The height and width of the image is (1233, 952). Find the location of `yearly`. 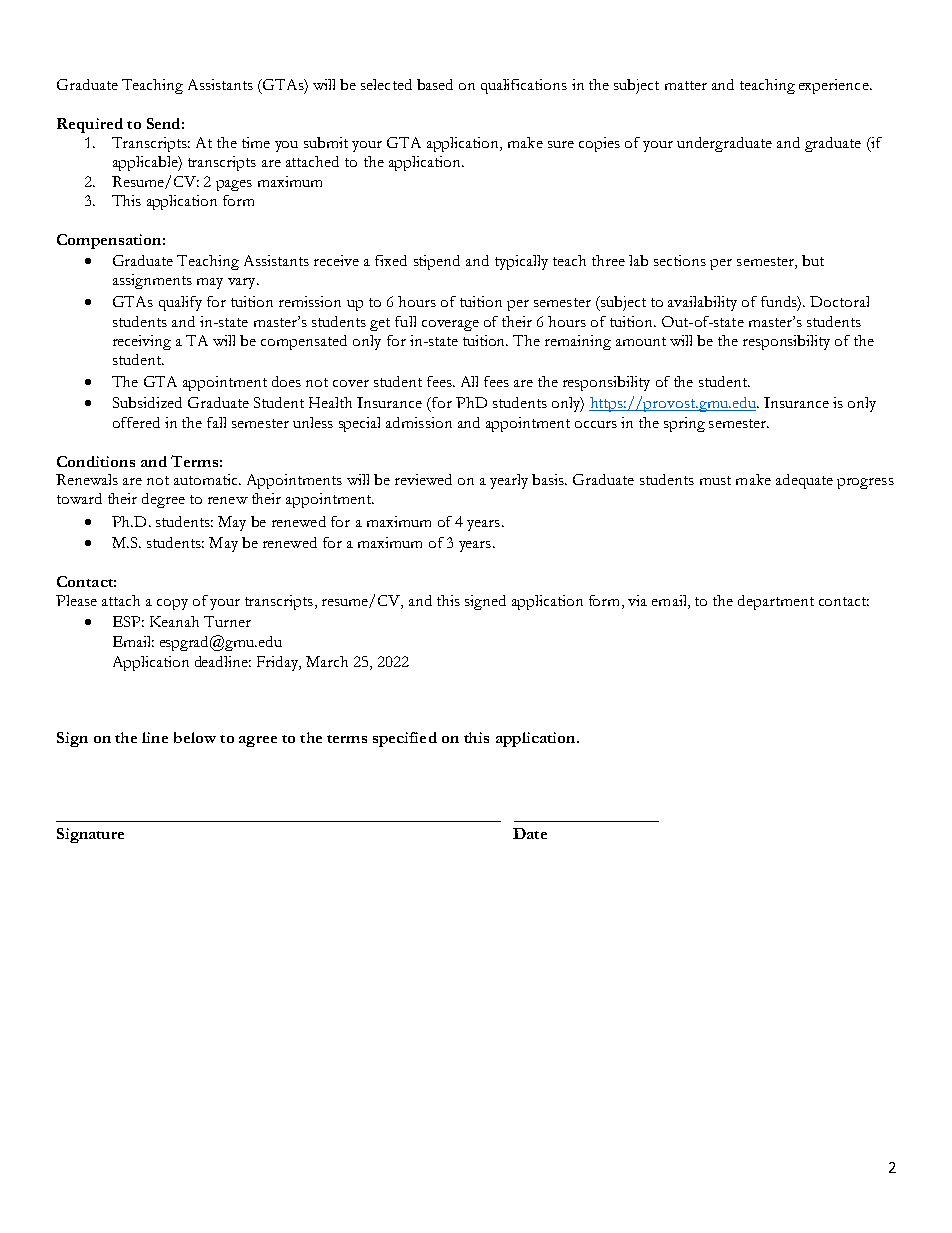

yearly is located at coordinates (509, 481).
